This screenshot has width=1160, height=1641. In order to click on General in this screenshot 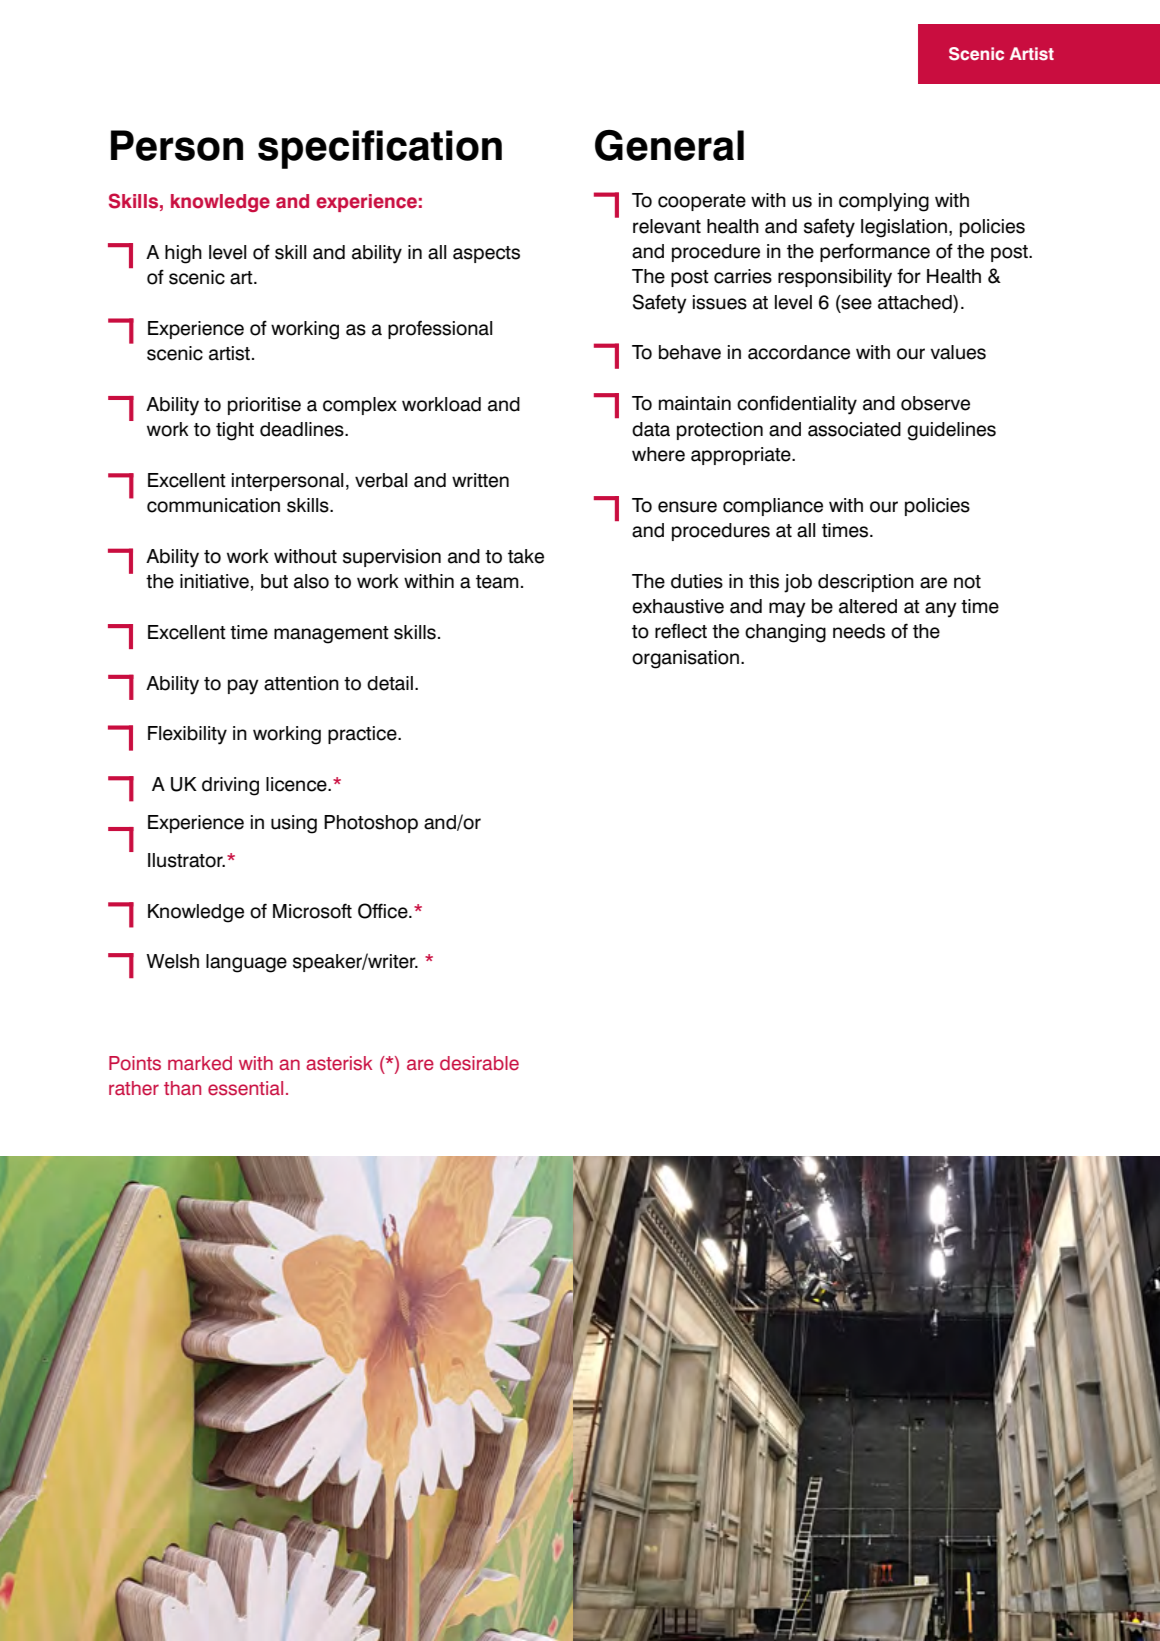, I will do `click(669, 145)`.
